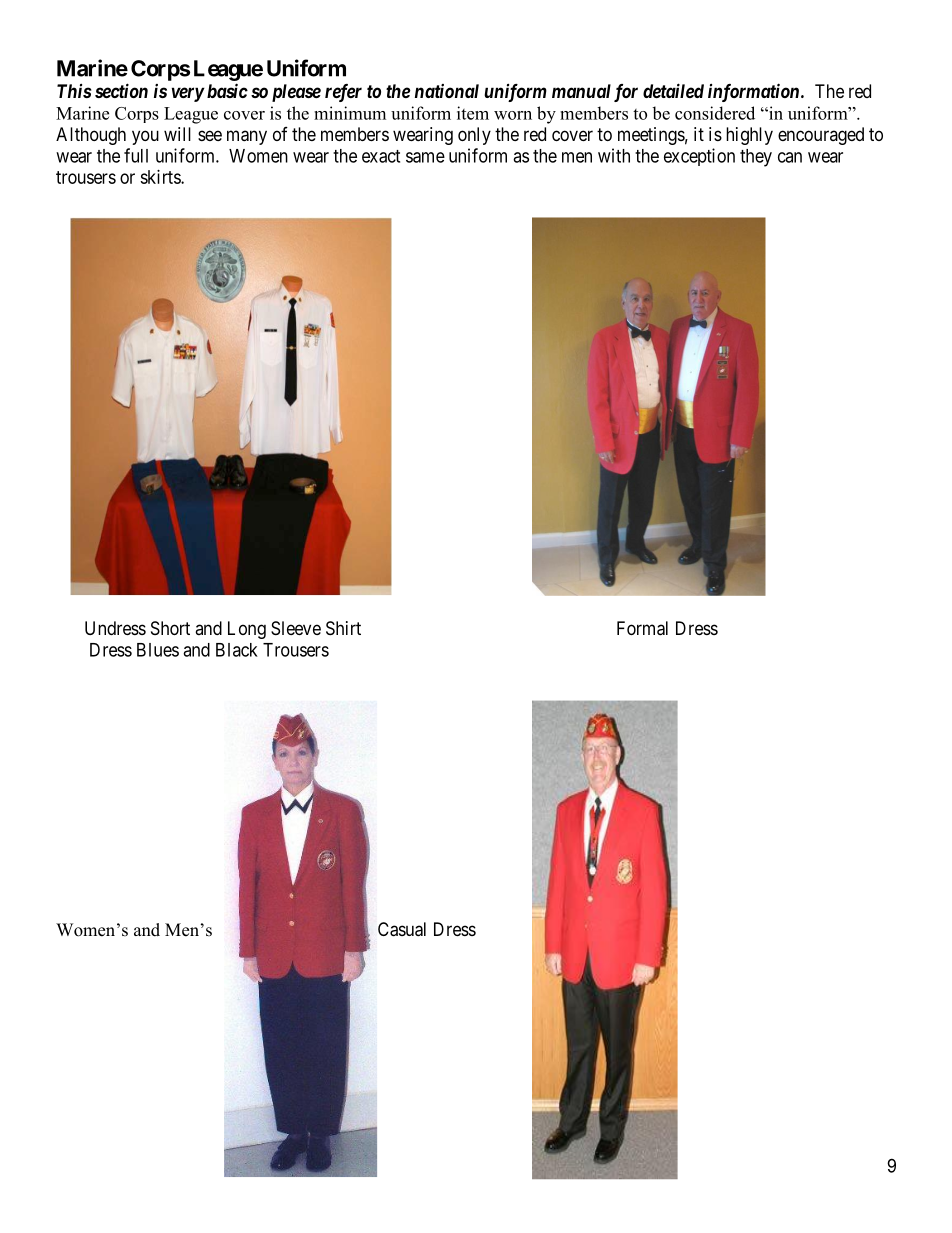 This page has height=1233, width=952. I want to click on same, so click(425, 157).
